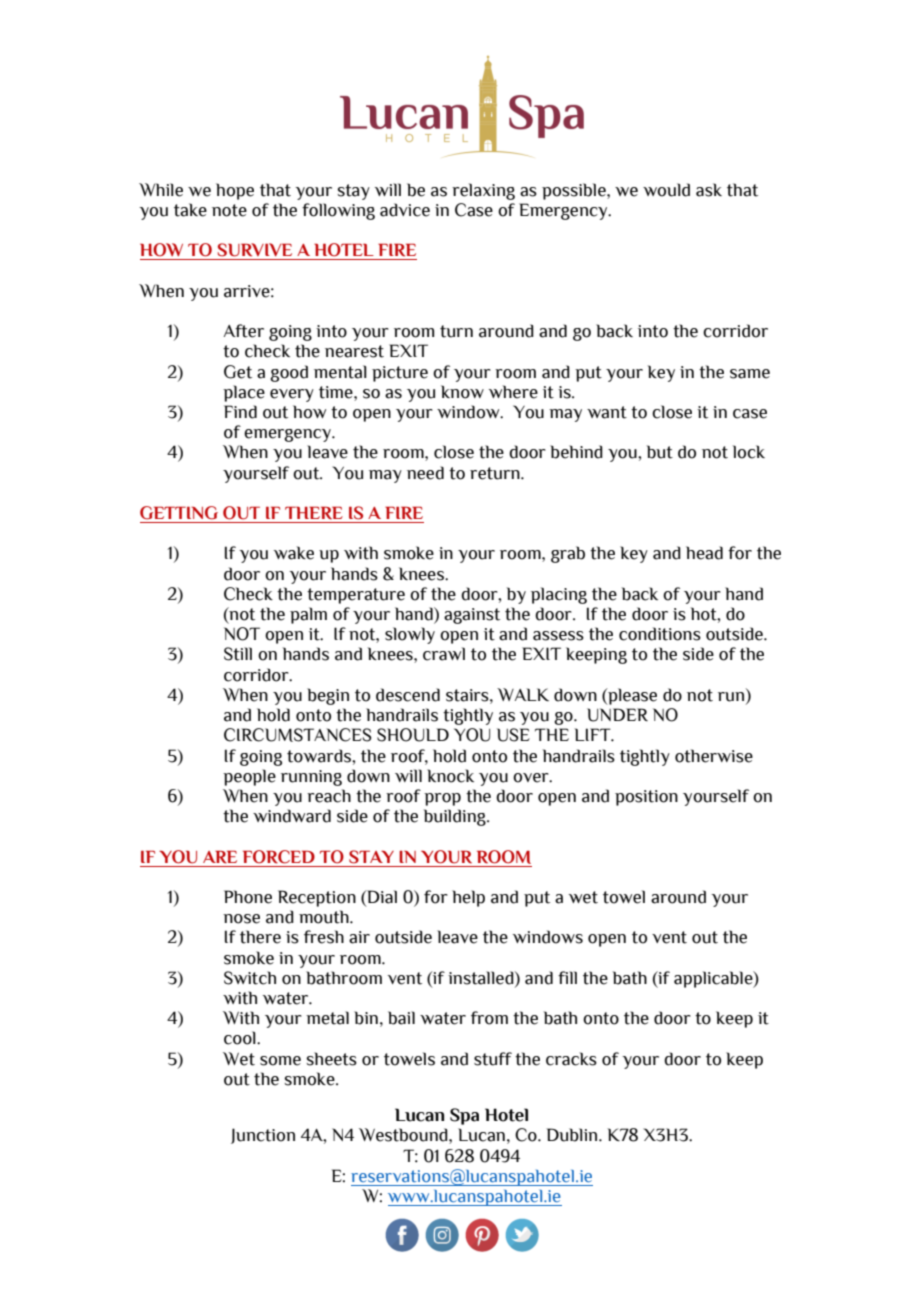  I want to click on relaxing, so click(483, 191).
